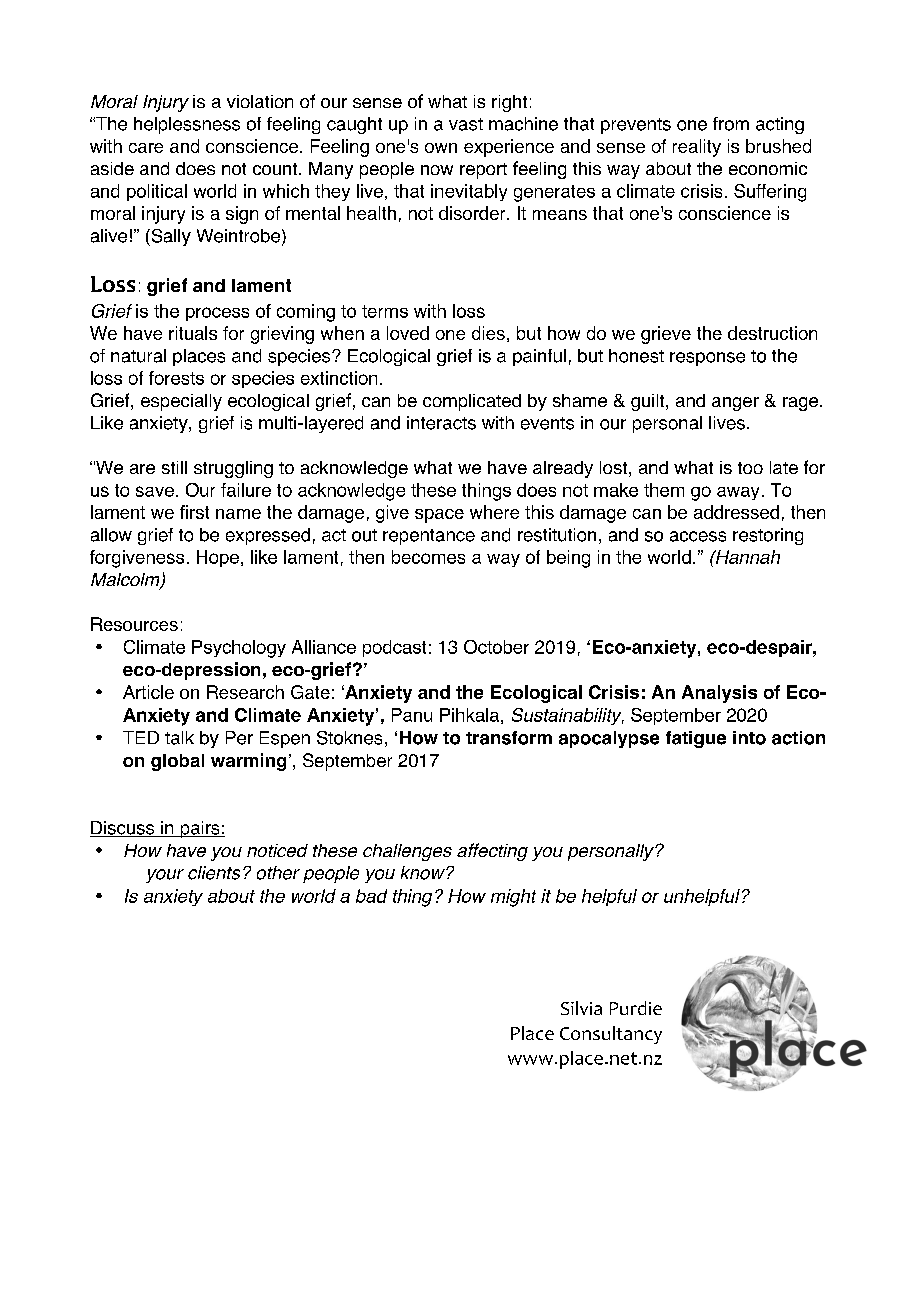  Describe the element at coordinates (611, 1035) in the screenshot. I see `Consultancy` at that location.
